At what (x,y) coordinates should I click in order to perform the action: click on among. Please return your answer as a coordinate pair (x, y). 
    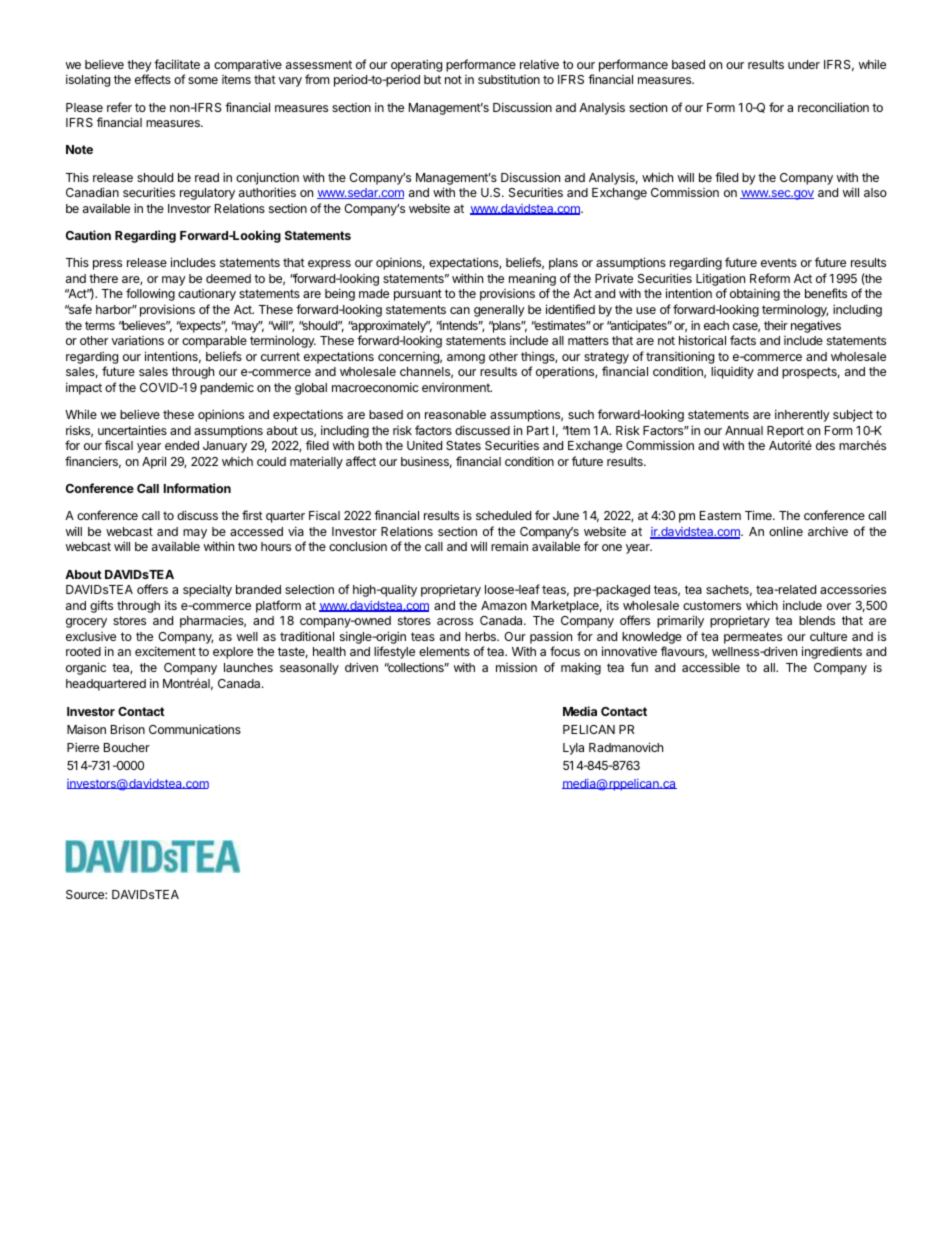
    Looking at the image, I should click on (466, 359).
